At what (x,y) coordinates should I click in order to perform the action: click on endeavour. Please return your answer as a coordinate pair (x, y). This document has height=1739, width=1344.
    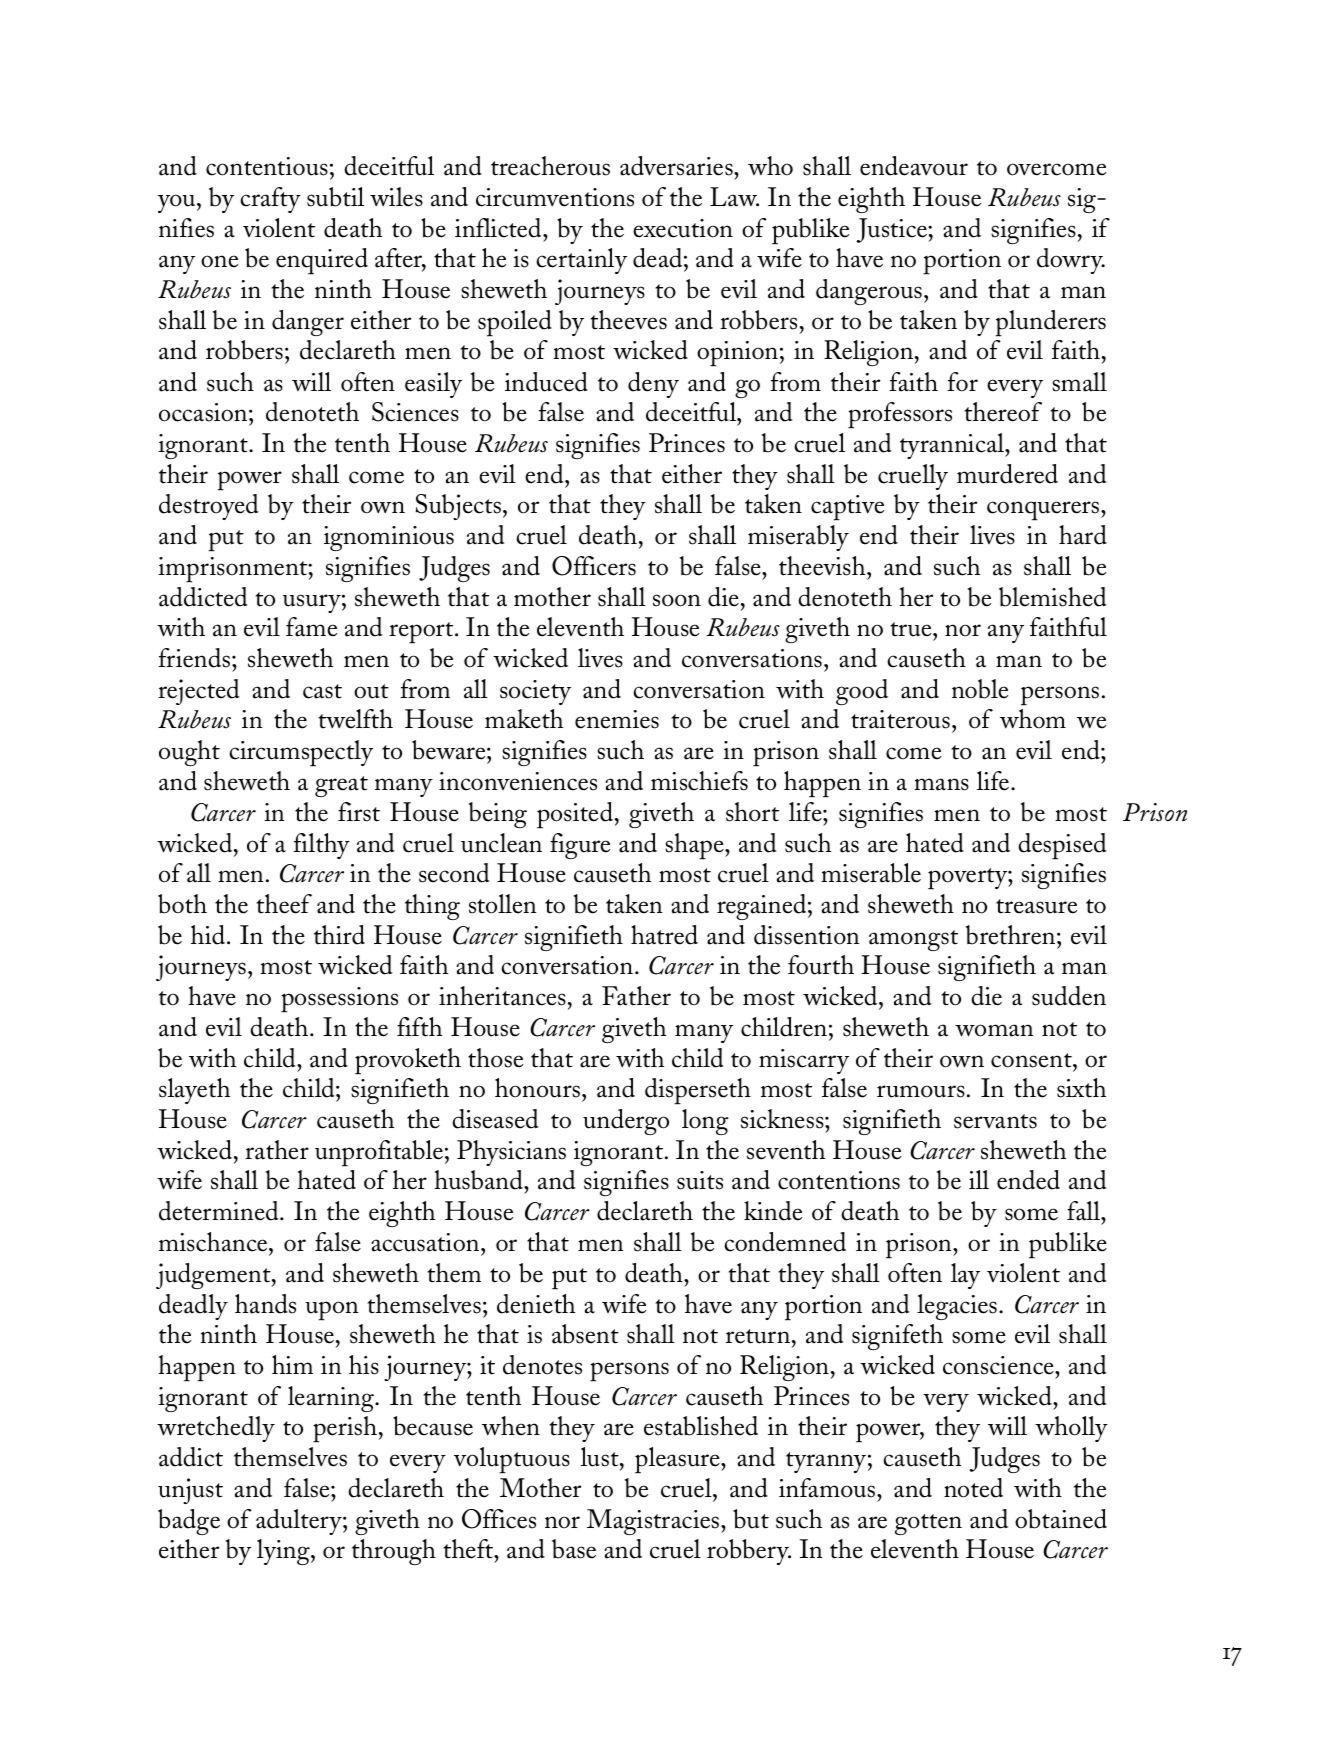
    Looking at the image, I should click on (914, 166).
